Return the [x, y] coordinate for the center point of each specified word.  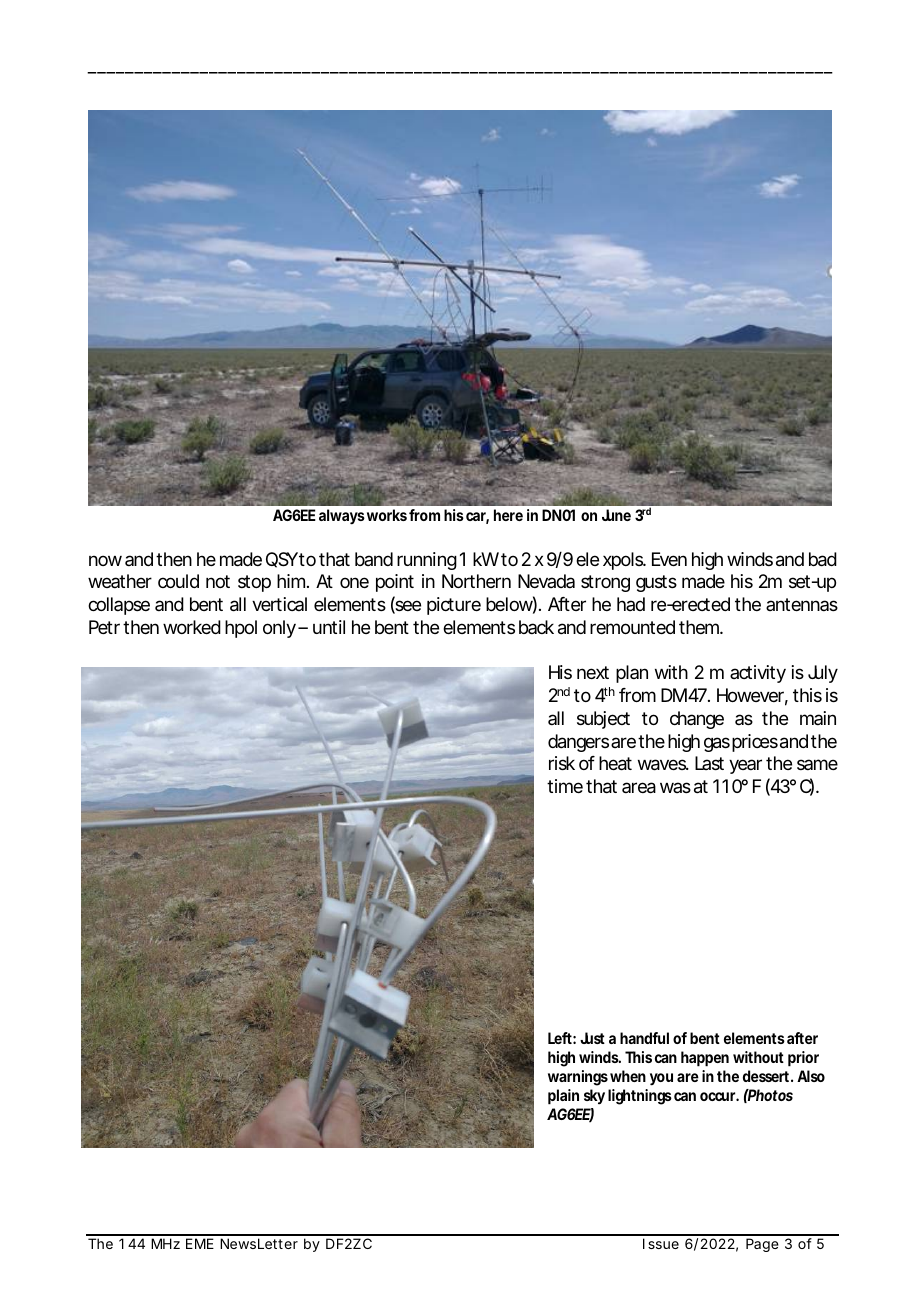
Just [592, 1038]
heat [615, 763]
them [696, 627]
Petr [104, 627]
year [745, 766]
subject [603, 720]
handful [644, 1038]
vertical [279, 604]
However [750, 695]
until [329, 627]
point [395, 583]
